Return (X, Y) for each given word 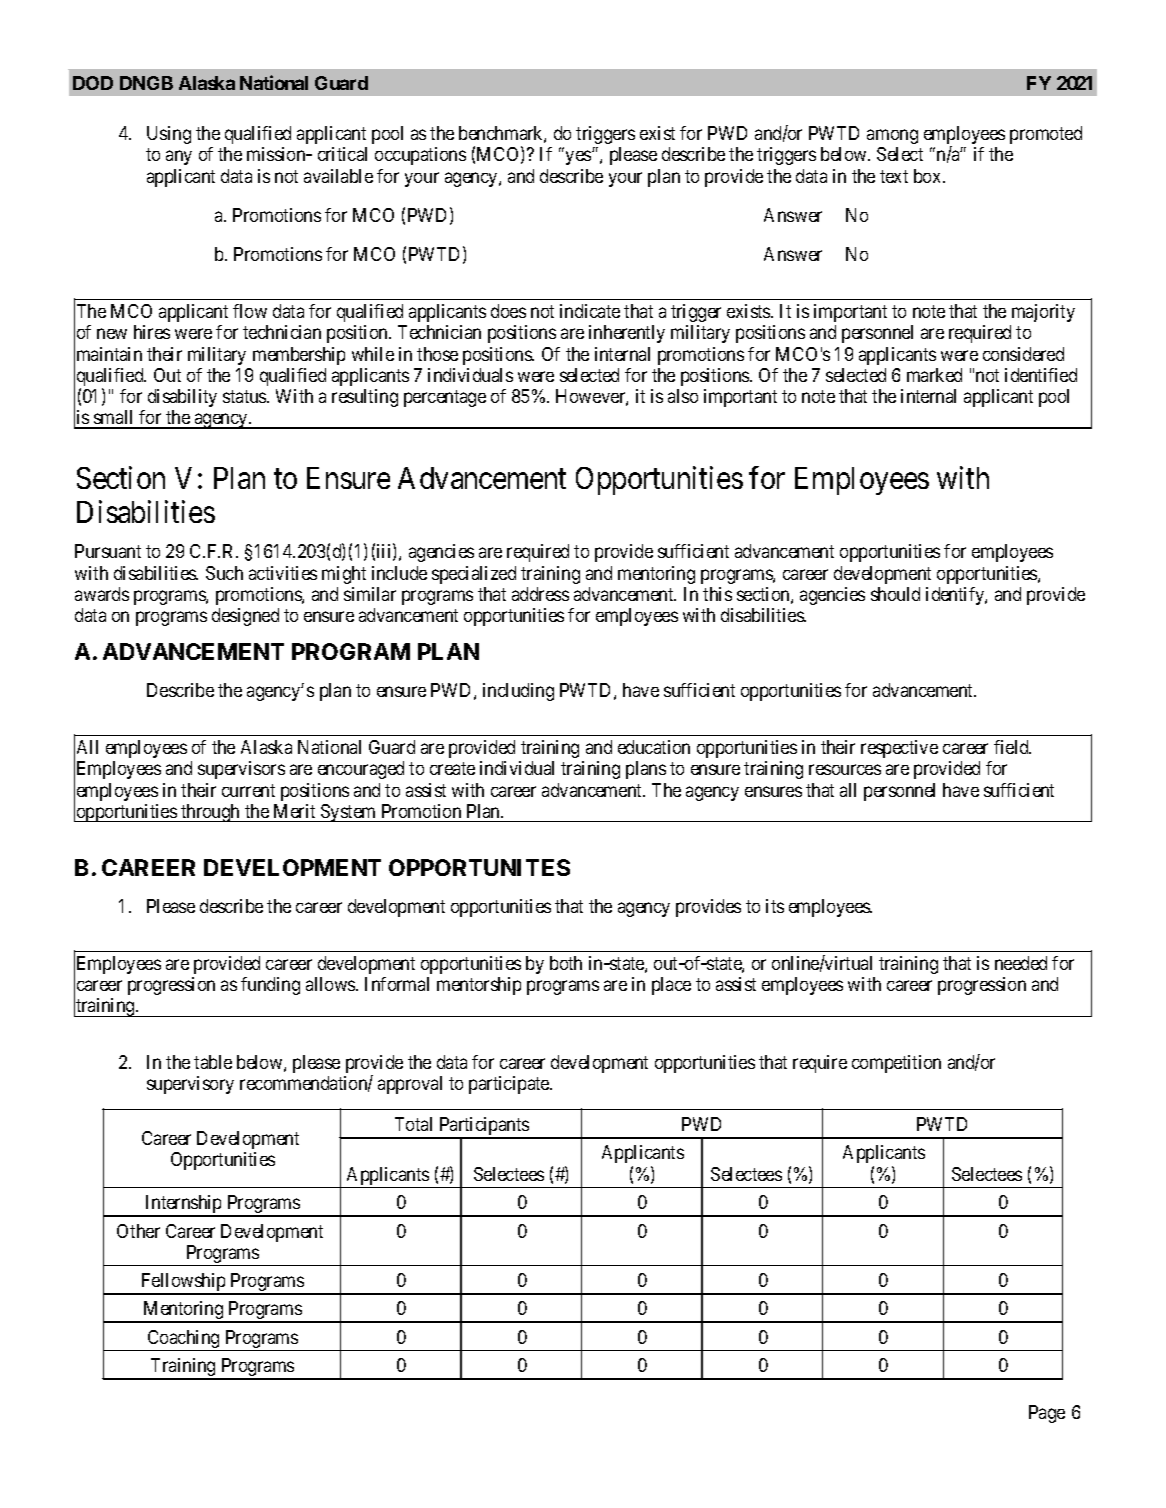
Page (1047, 1414)
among (892, 136)
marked (934, 375)
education (654, 747)
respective (899, 749)
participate (510, 1085)
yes (579, 158)
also (683, 396)
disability (182, 398)
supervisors (241, 770)
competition (896, 1064)
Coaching (183, 1340)
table (213, 1062)
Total (413, 1124)
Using (169, 135)
